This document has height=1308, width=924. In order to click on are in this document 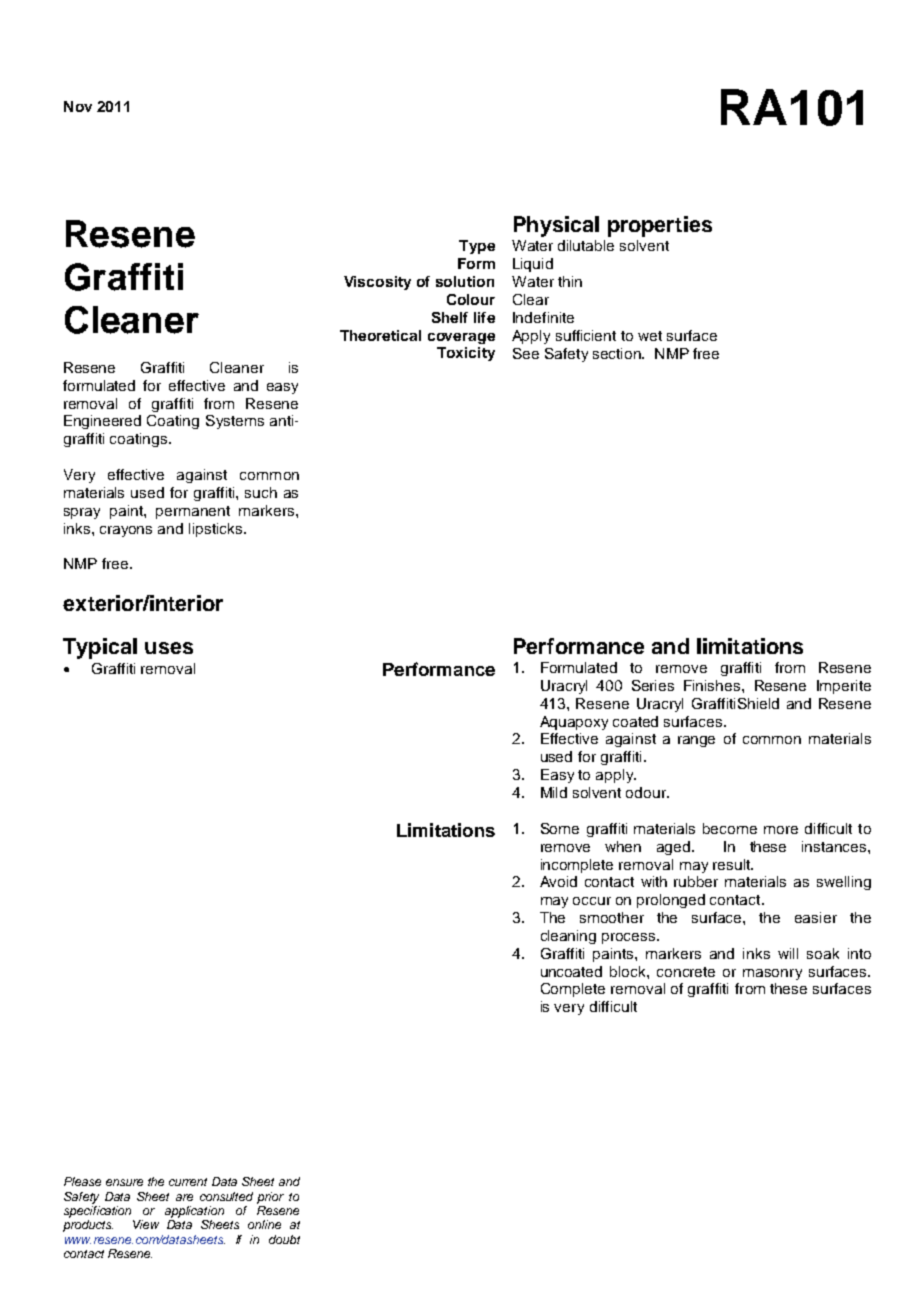, I will do `click(184, 1197)`.
